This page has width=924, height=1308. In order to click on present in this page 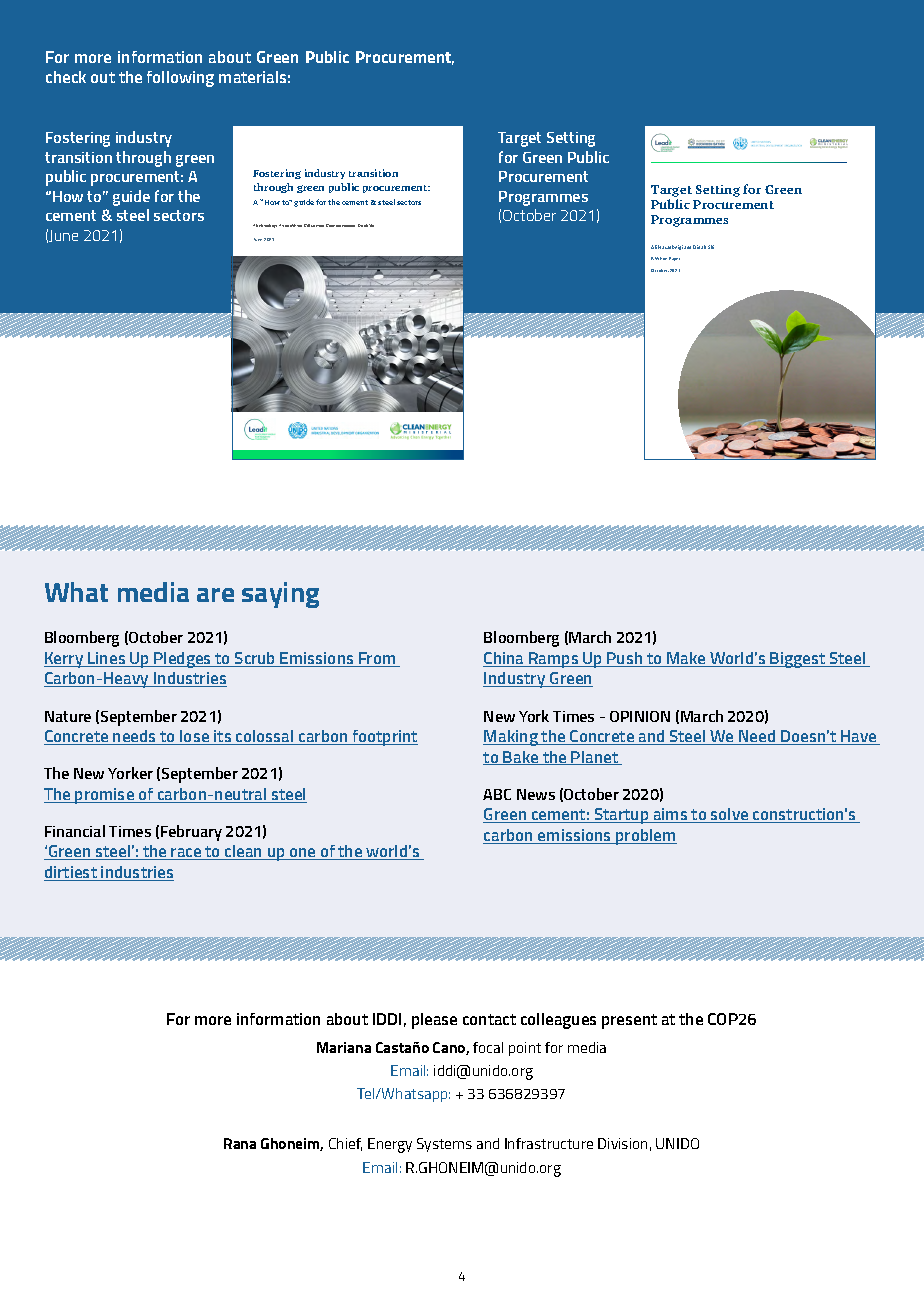, I will do `click(629, 1021)`.
